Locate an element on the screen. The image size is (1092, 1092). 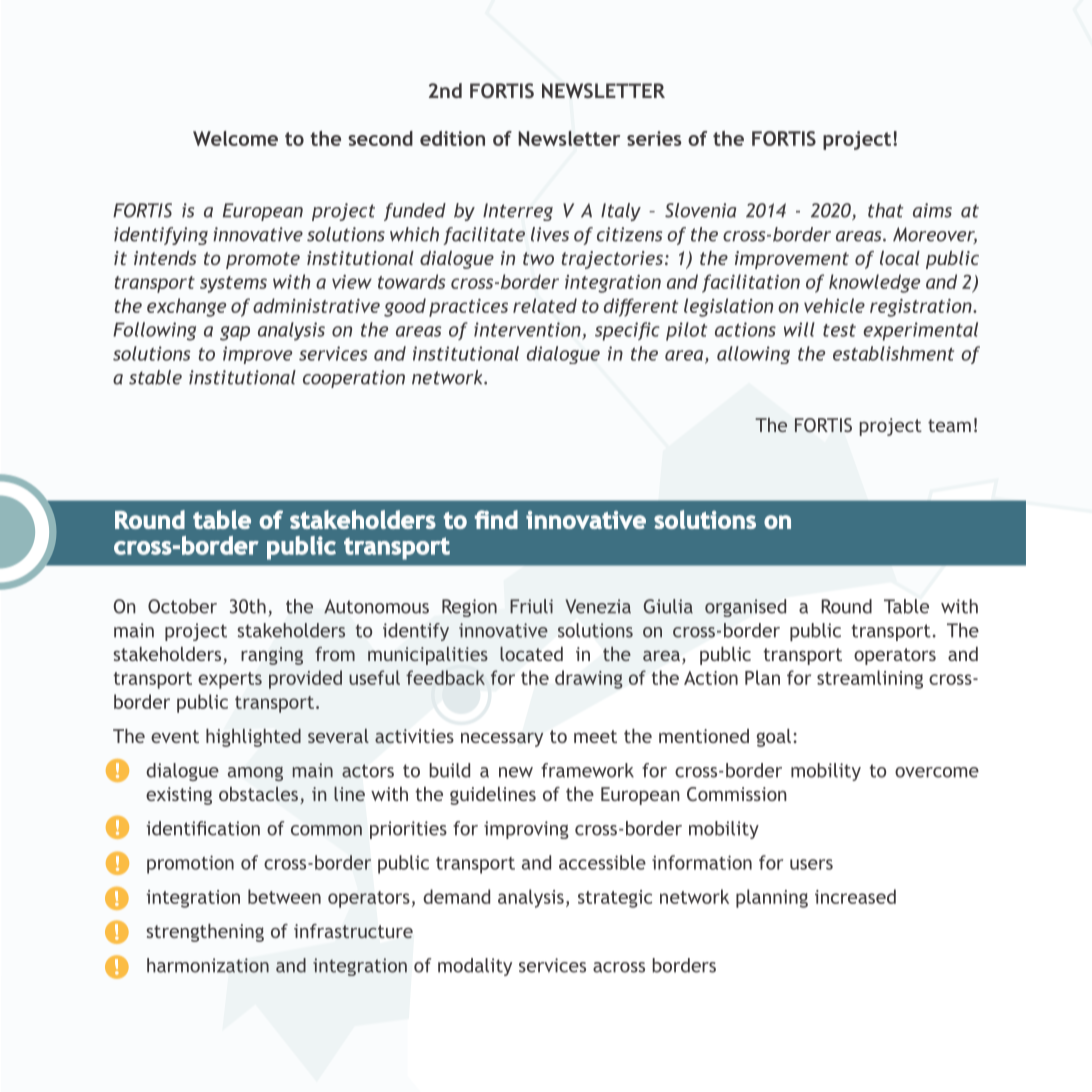
increased is located at coordinates (855, 896).
